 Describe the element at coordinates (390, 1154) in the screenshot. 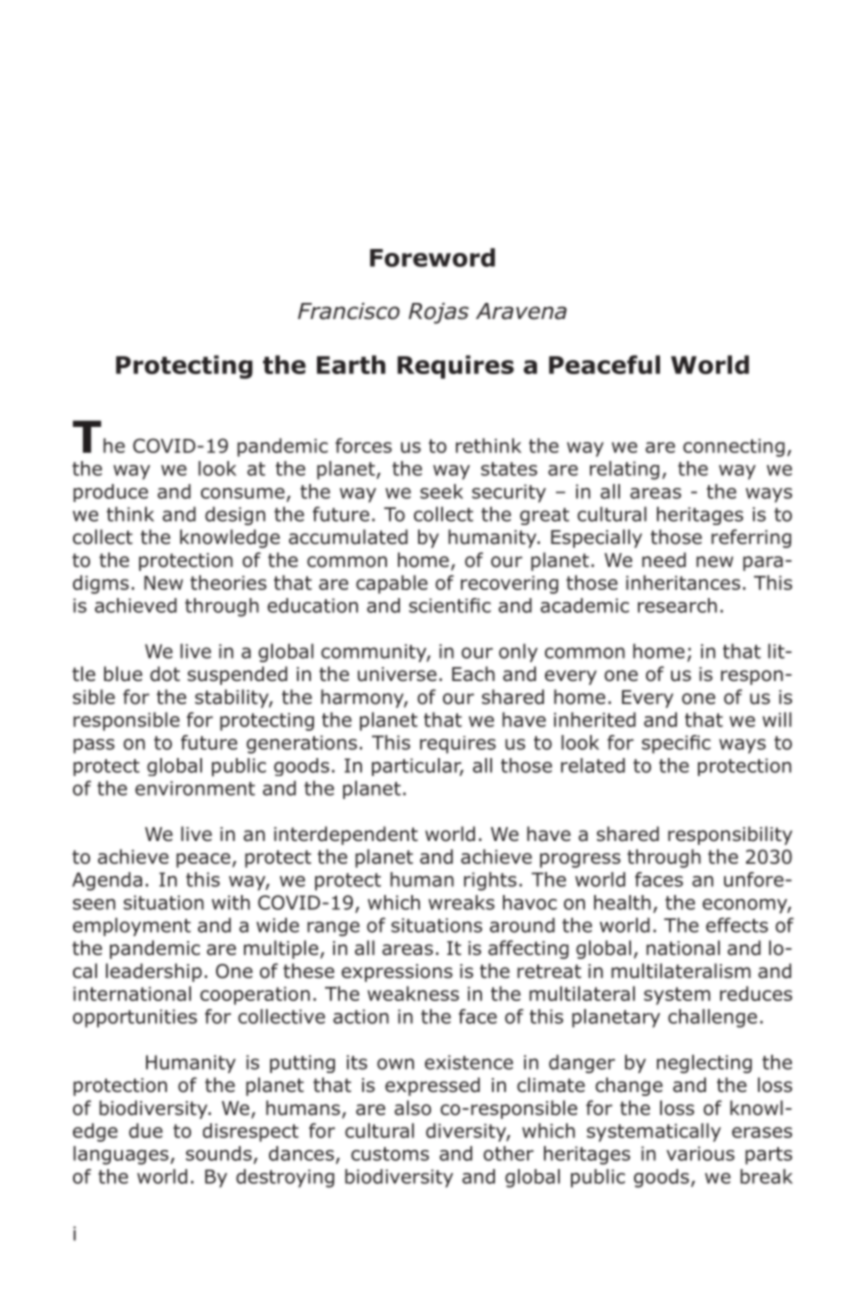

I see `customs` at that location.
